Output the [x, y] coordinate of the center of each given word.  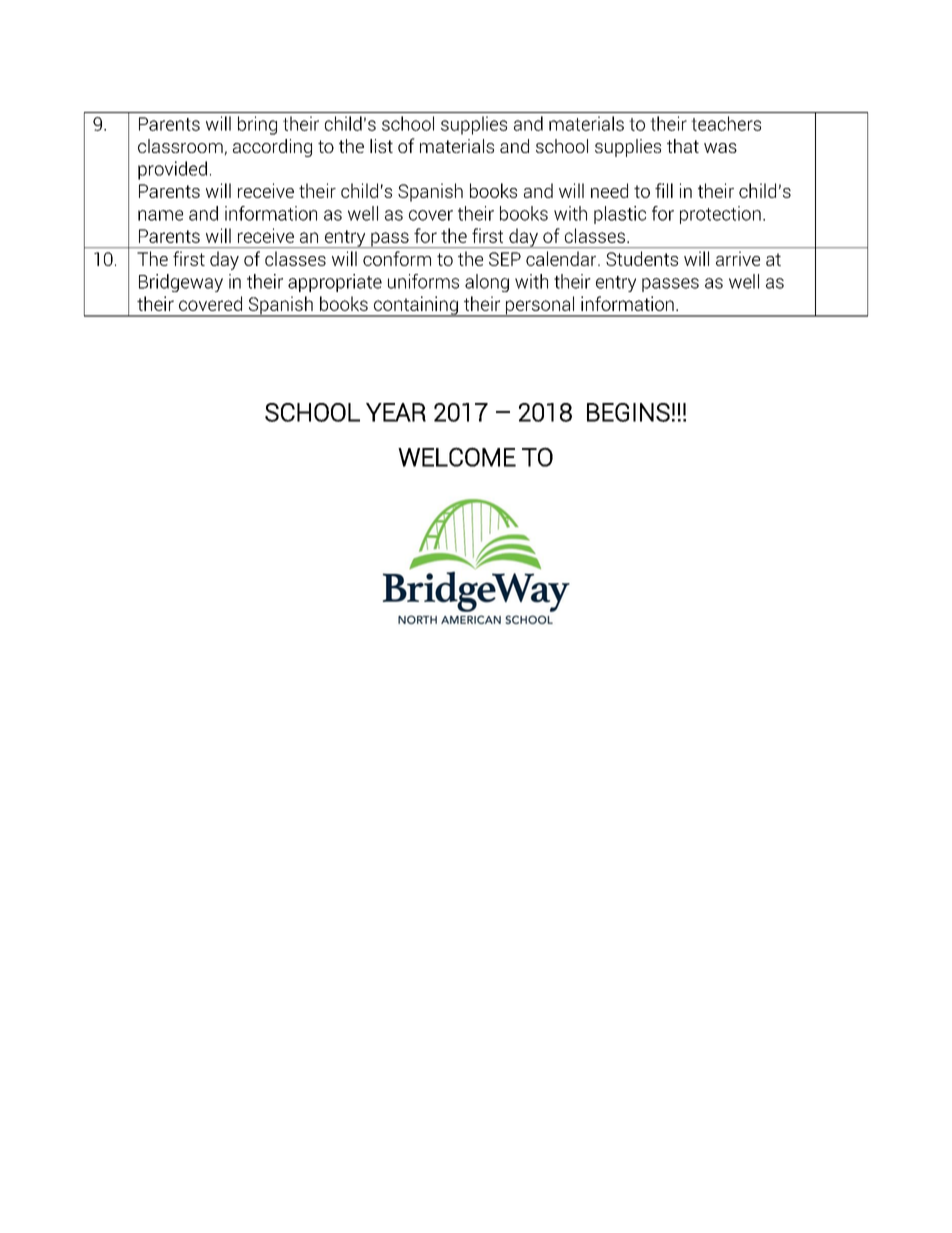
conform [397, 258]
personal [540, 306]
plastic [620, 215]
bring [257, 125]
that [683, 146]
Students [642, 258]
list [381, 146]
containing [416, 306]
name [160, 215]
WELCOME [457, 457]
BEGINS [628, 412]
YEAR [396, 412]
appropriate [335, 283]
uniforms [423, 281]
